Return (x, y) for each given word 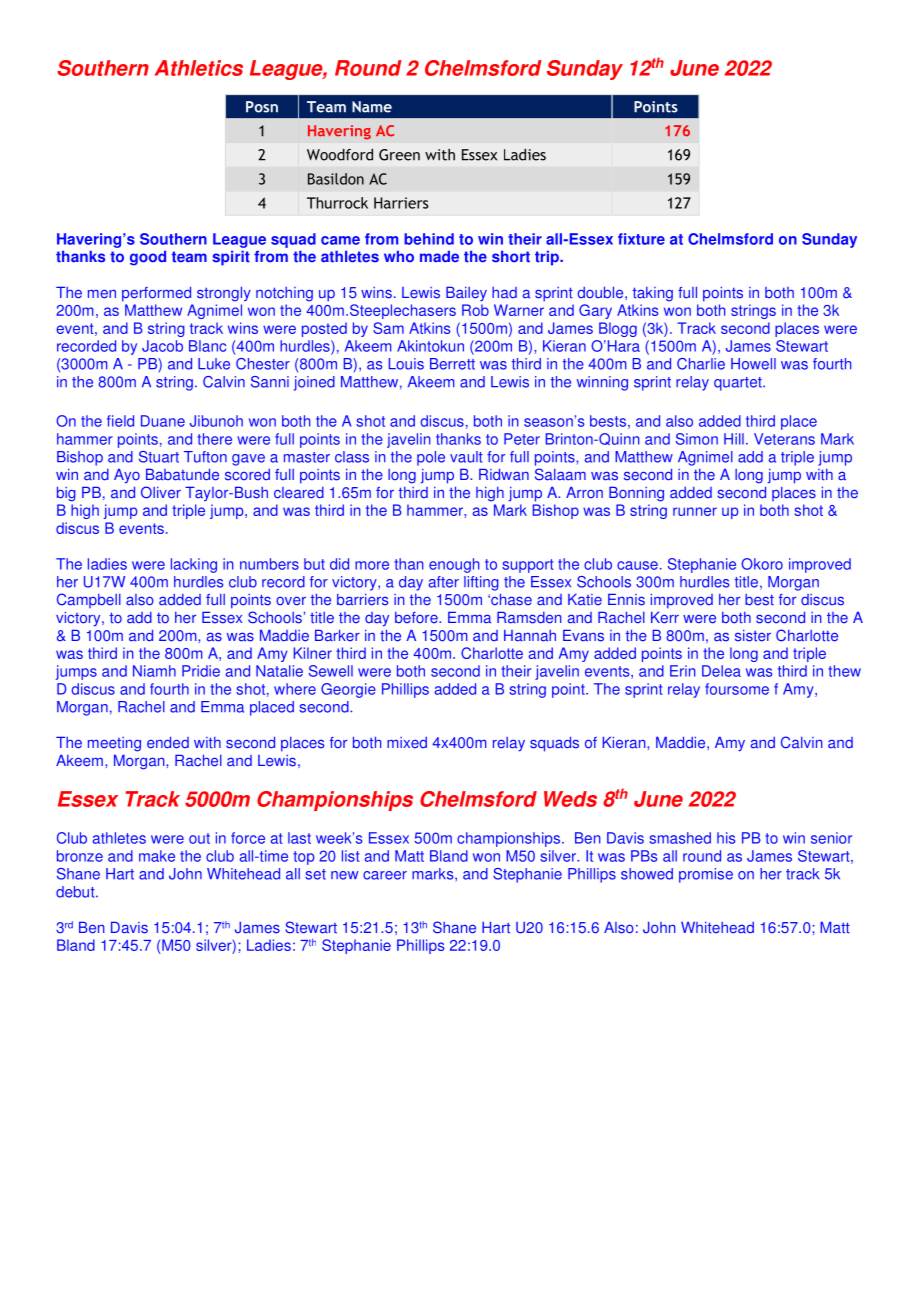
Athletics (199, 68)
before (417, 618)
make (157, 856)
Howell (753, 364)
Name (372, 107)
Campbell (89, 600)
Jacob (162, 346)
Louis (406, 364)
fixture (641, 239)
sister (753, 636)
